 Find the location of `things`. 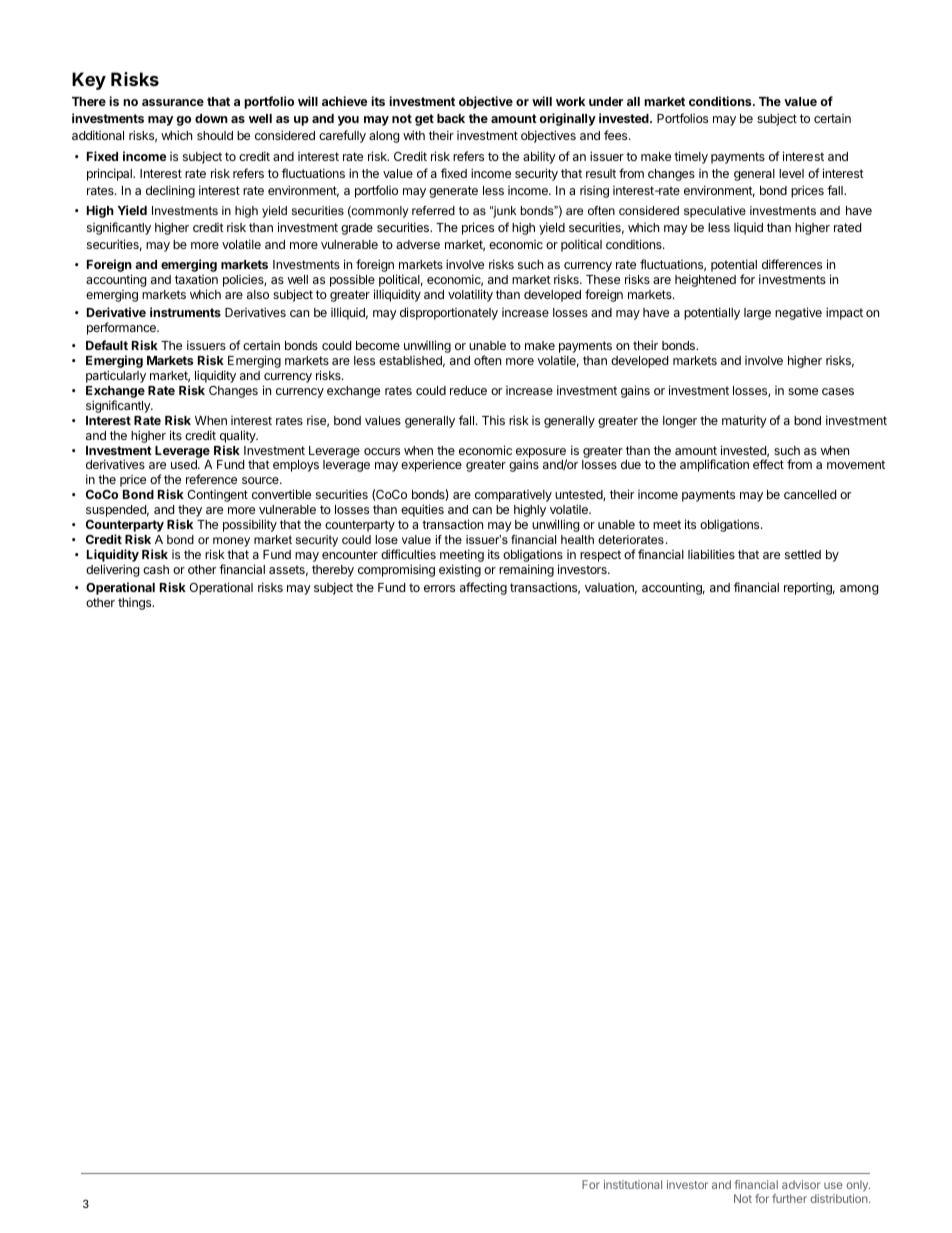

things is located at coordinates (136, 604).
